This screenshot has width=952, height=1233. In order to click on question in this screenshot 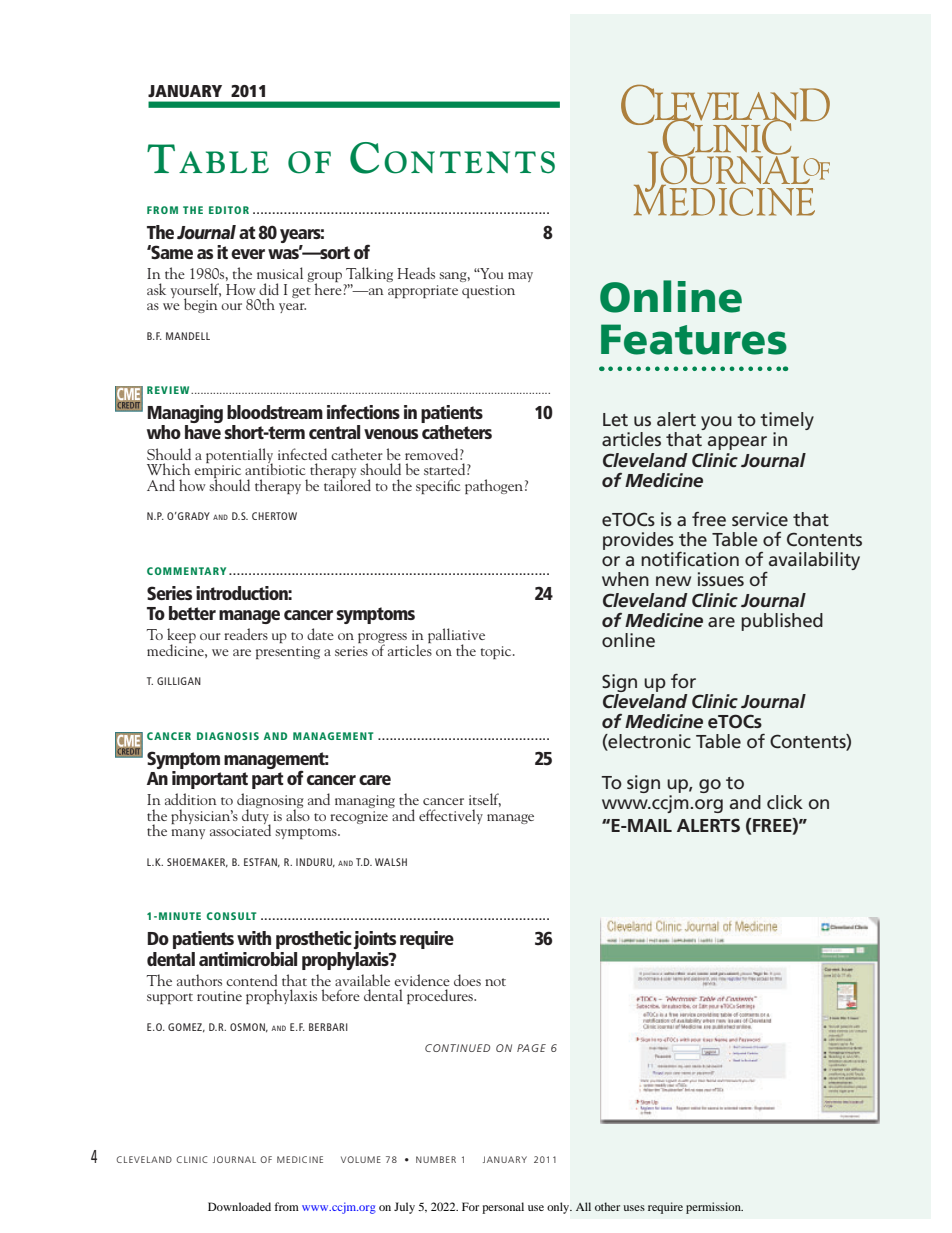, I will do `click(488, 291)`.
